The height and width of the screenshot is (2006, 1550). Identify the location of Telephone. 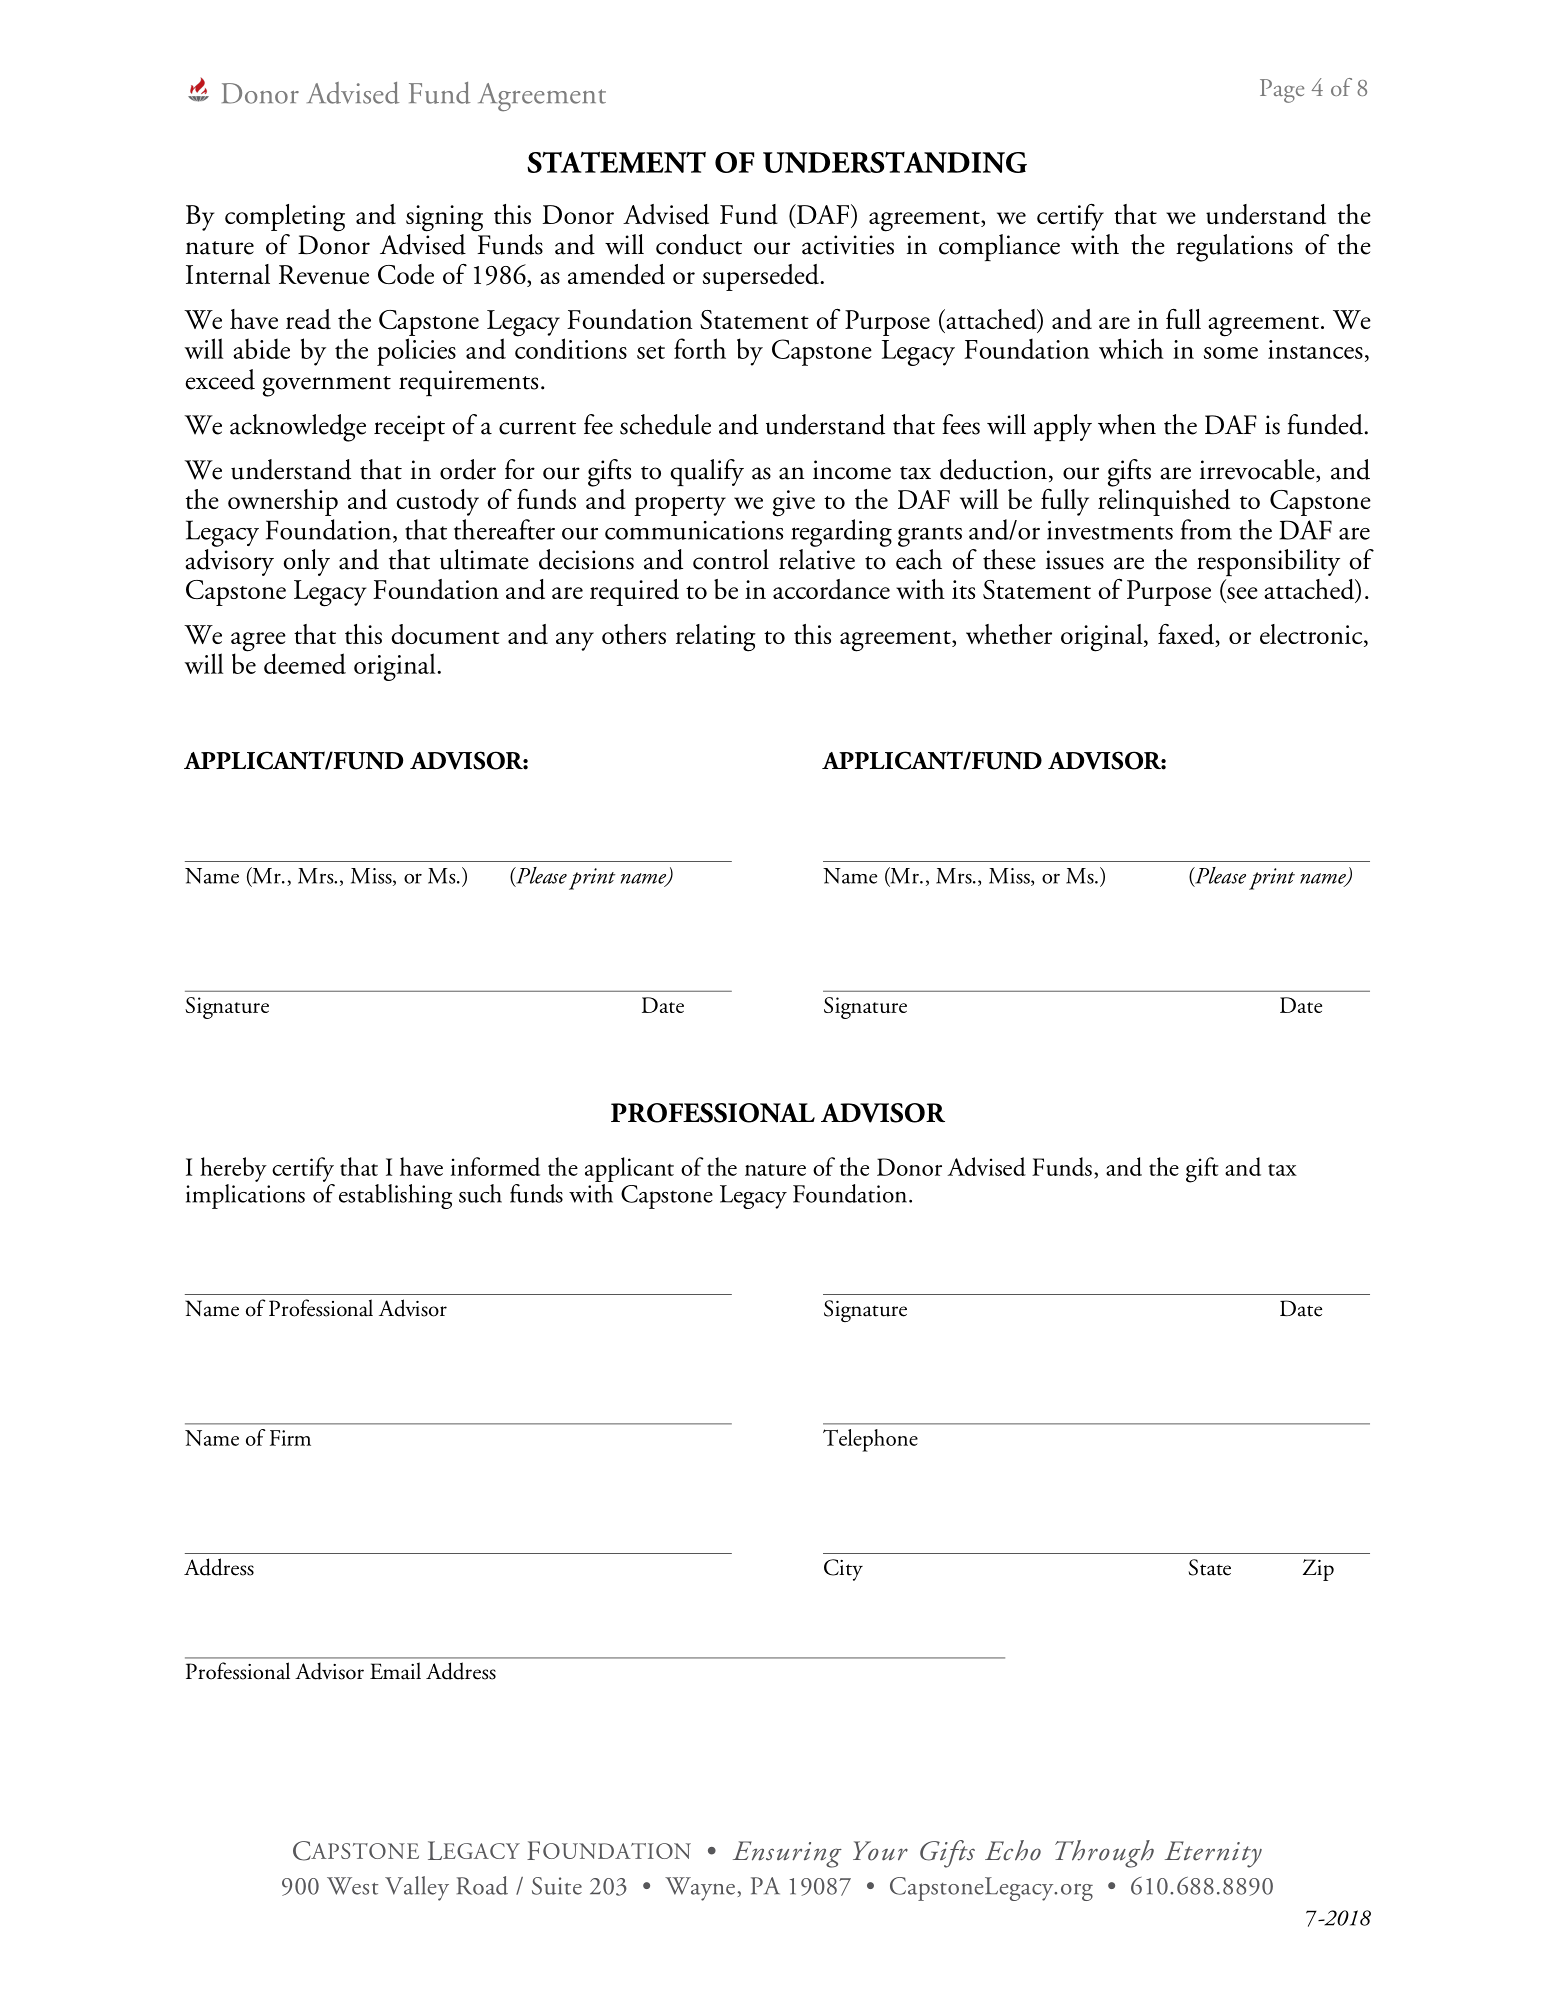
(870, 1440).
